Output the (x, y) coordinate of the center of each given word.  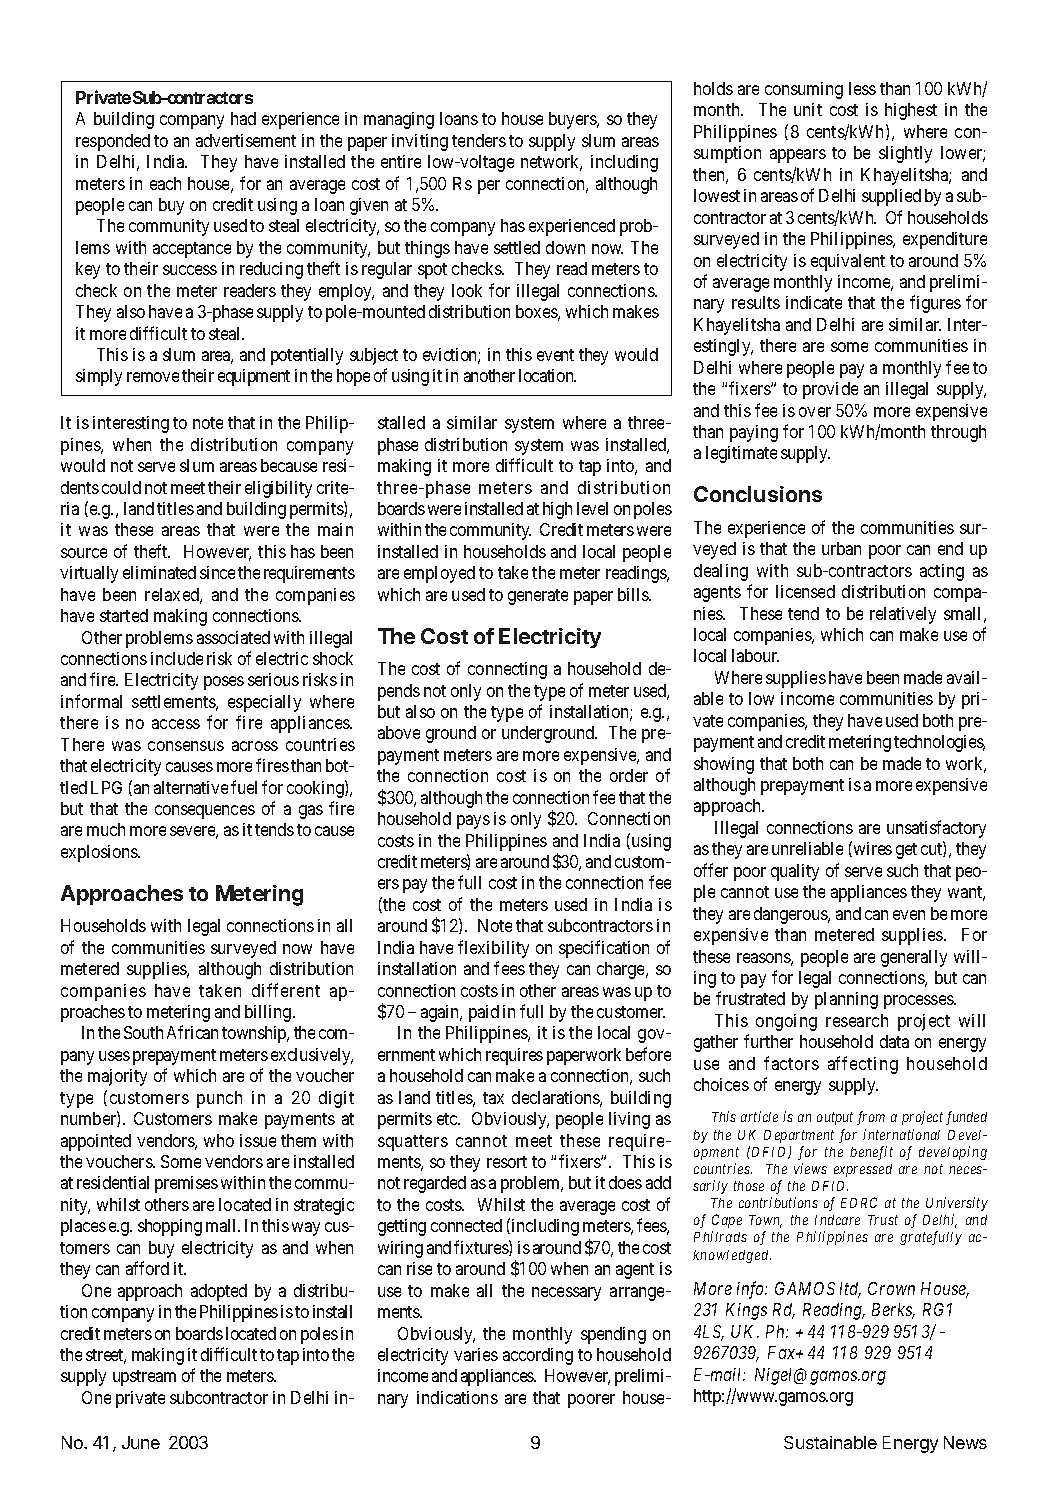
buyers (573, 120)
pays (473, 822)
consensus (186, 746)
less (862, 88)
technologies (939, 743)
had (243, 118)
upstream (144, 1378)
